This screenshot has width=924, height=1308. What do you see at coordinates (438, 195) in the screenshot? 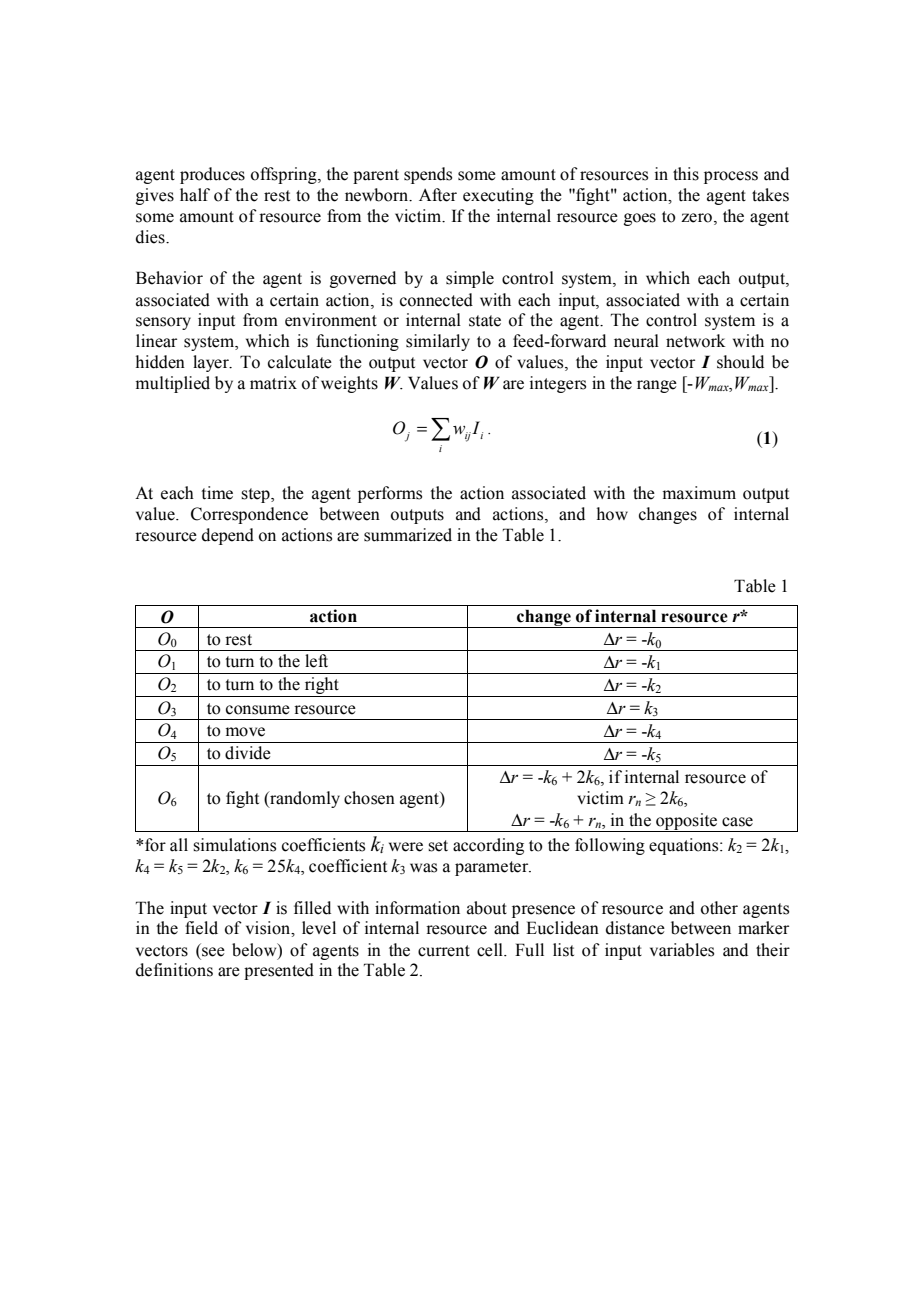
I see `After` at bounding box center [438, 195].
